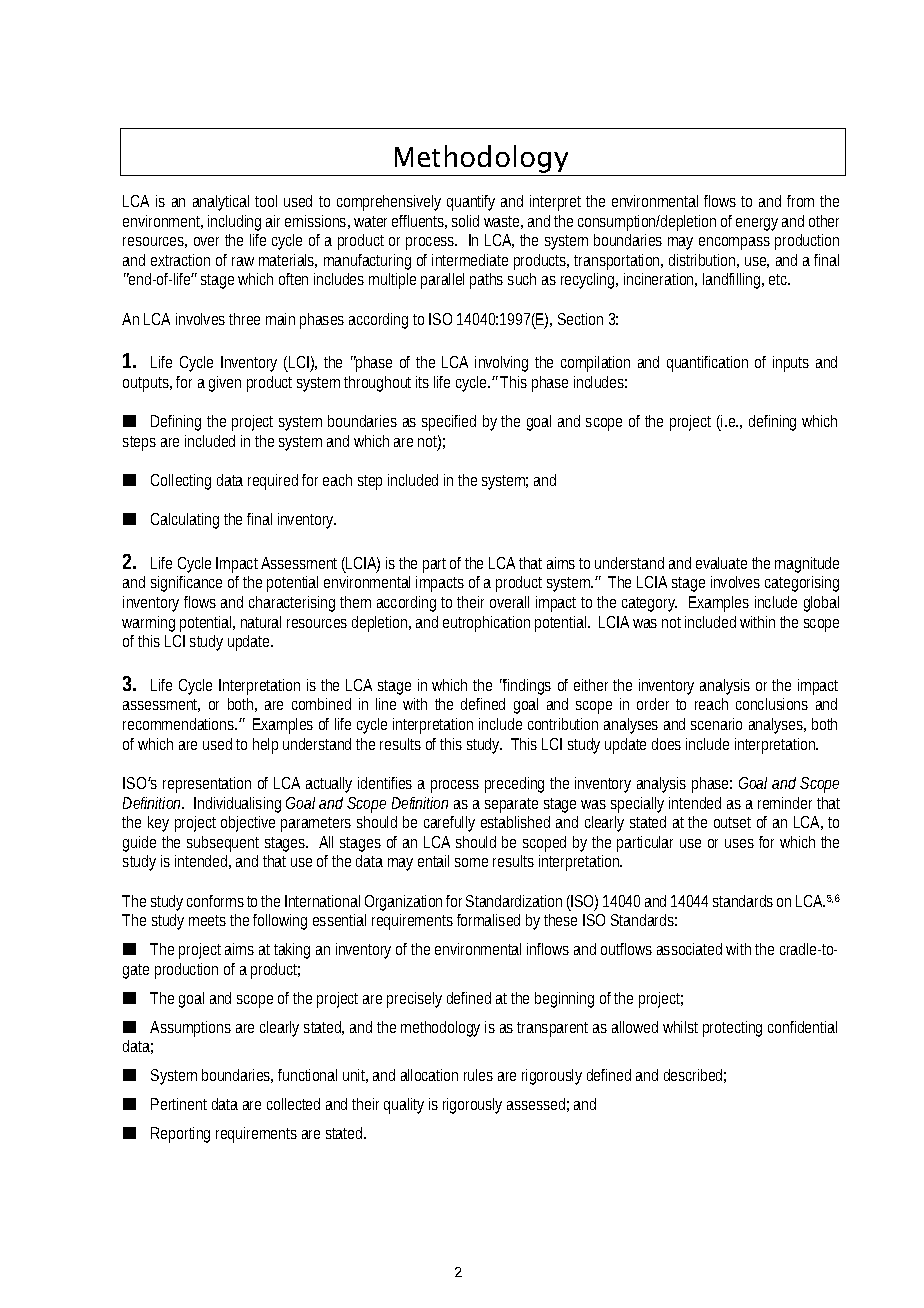  Describe the element at coordinates (181, 482) in the screenshot. I see `Collecting` at that location.
